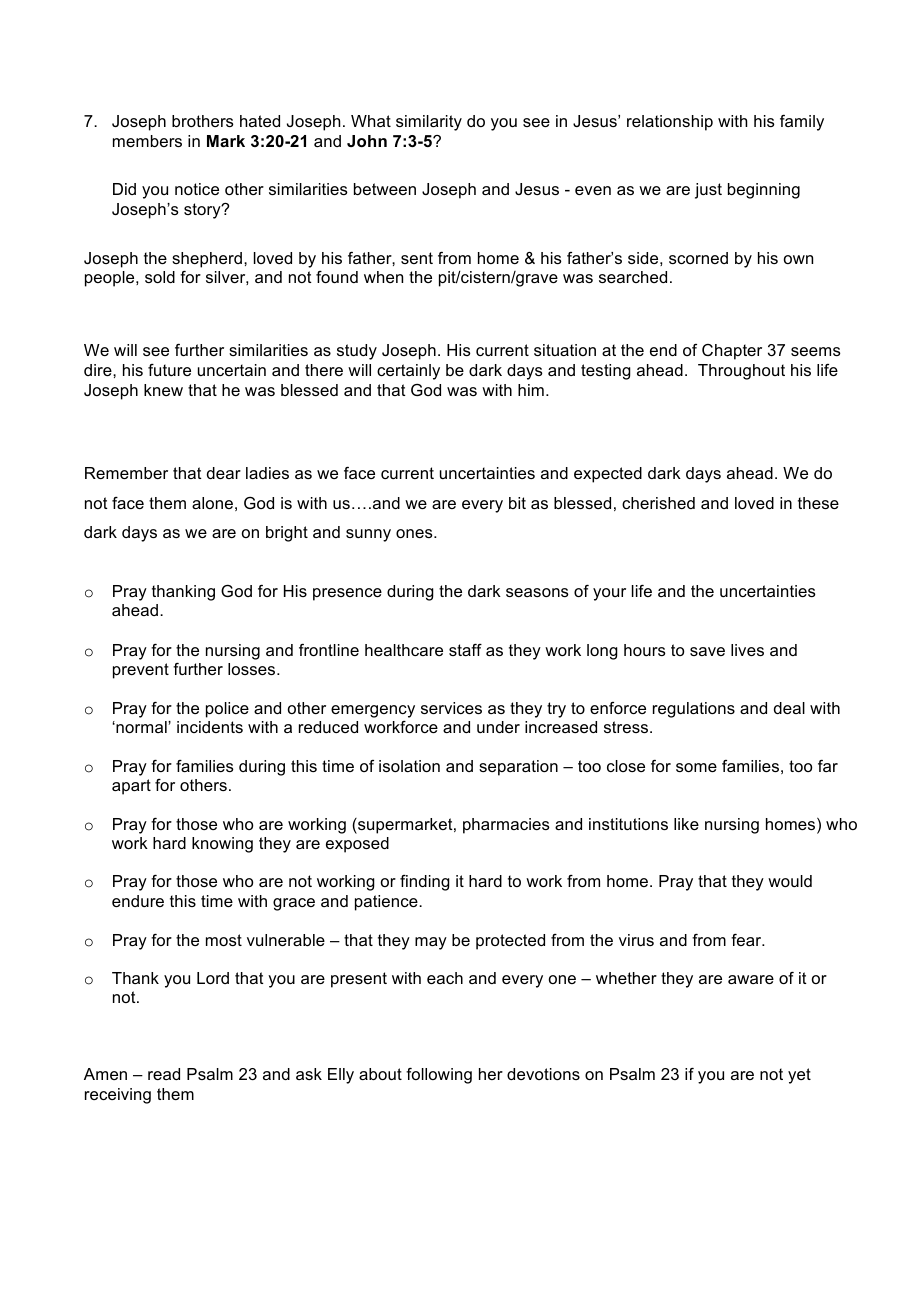 The width and height of the screenshot is (924, 1308). What do you see at coordinates (164, 1074) in the screenshot?
I see `read` at bounding box center [164, 1074].
